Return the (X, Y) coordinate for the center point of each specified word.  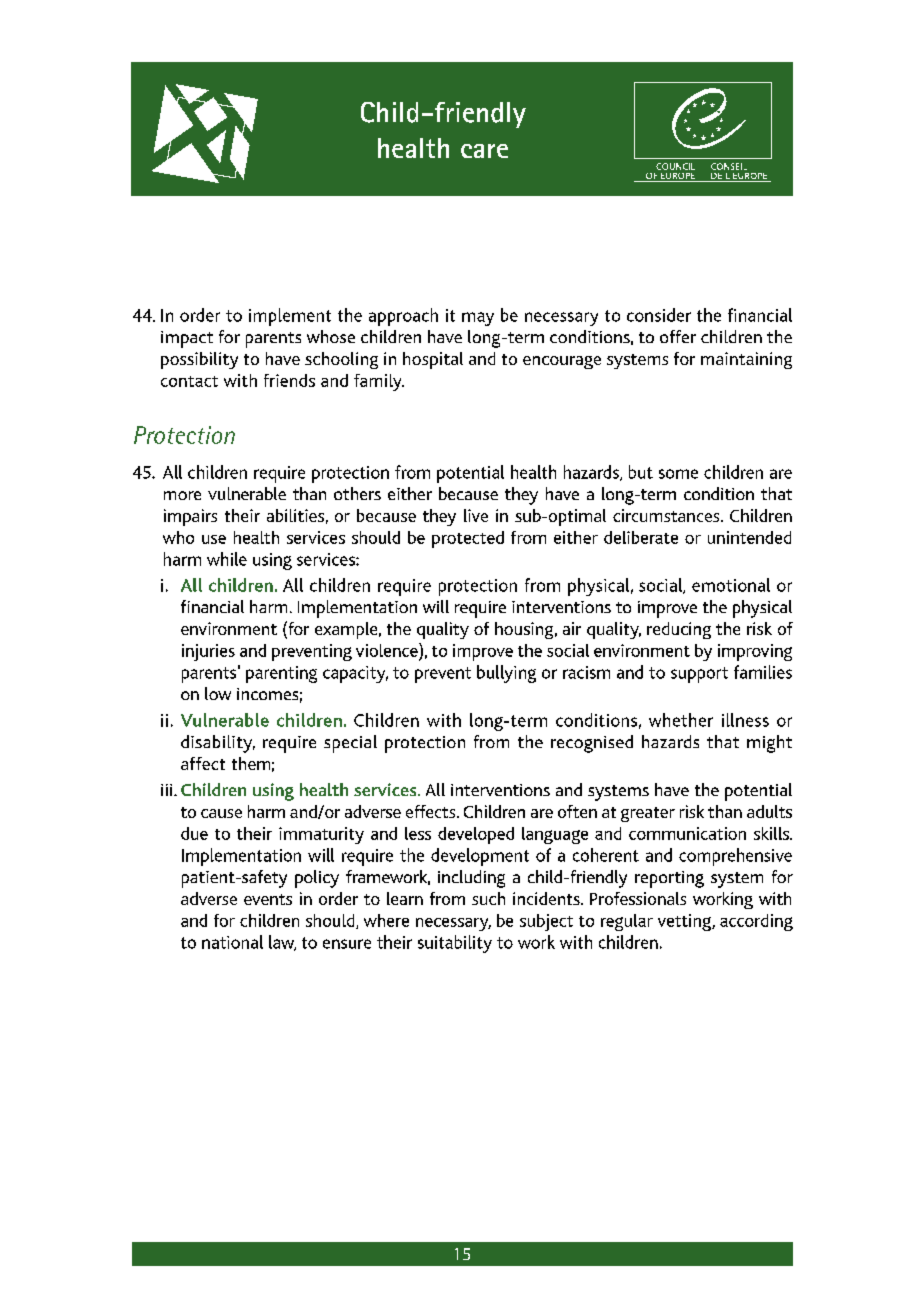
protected (468, 539)
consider (659, 315)
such (488, 898)
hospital (433, 360)
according (756, 922)
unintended (749, 537)
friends (289, 380)
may (478, 319)
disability (218, 744)
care (484, 151)
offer (678, 336)
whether (681, 720)
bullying (506, 674)
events (268, 899)
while (227, 559)
